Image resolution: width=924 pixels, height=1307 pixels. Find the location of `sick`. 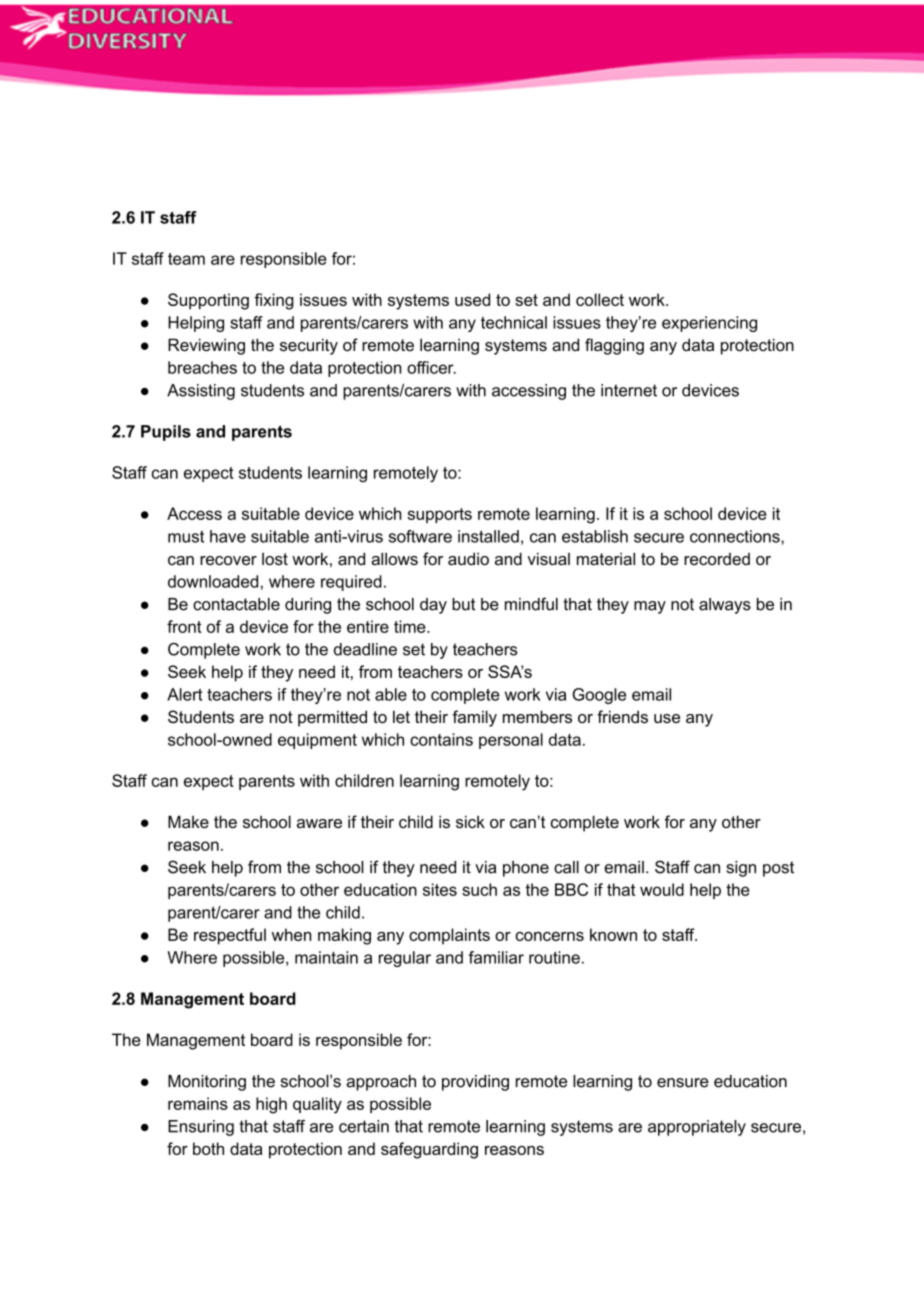

sick is located at coordinates (470, 821).
